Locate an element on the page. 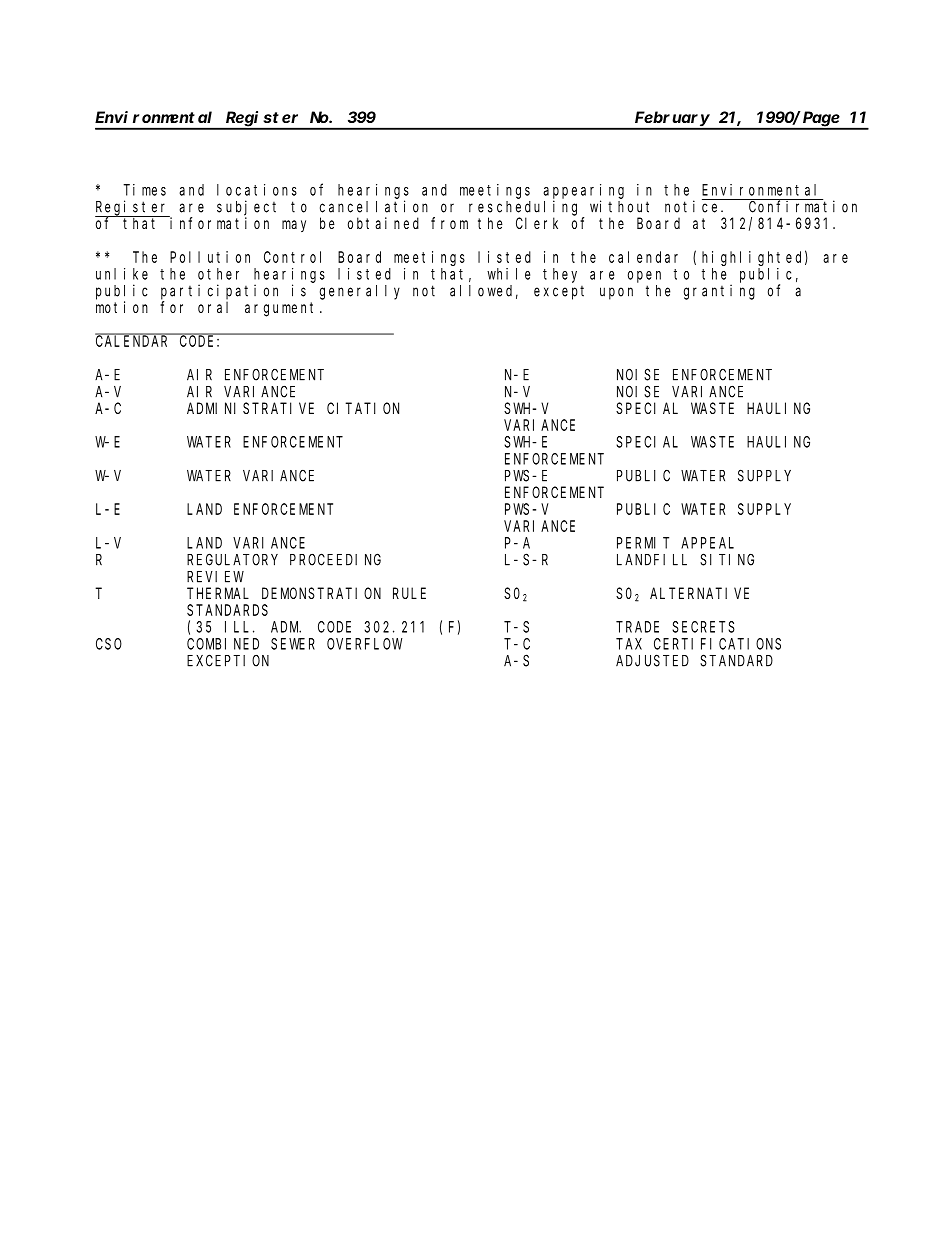 The width and height of the page is (952, 1233). cancellation is located at coordinates (374, 206).
